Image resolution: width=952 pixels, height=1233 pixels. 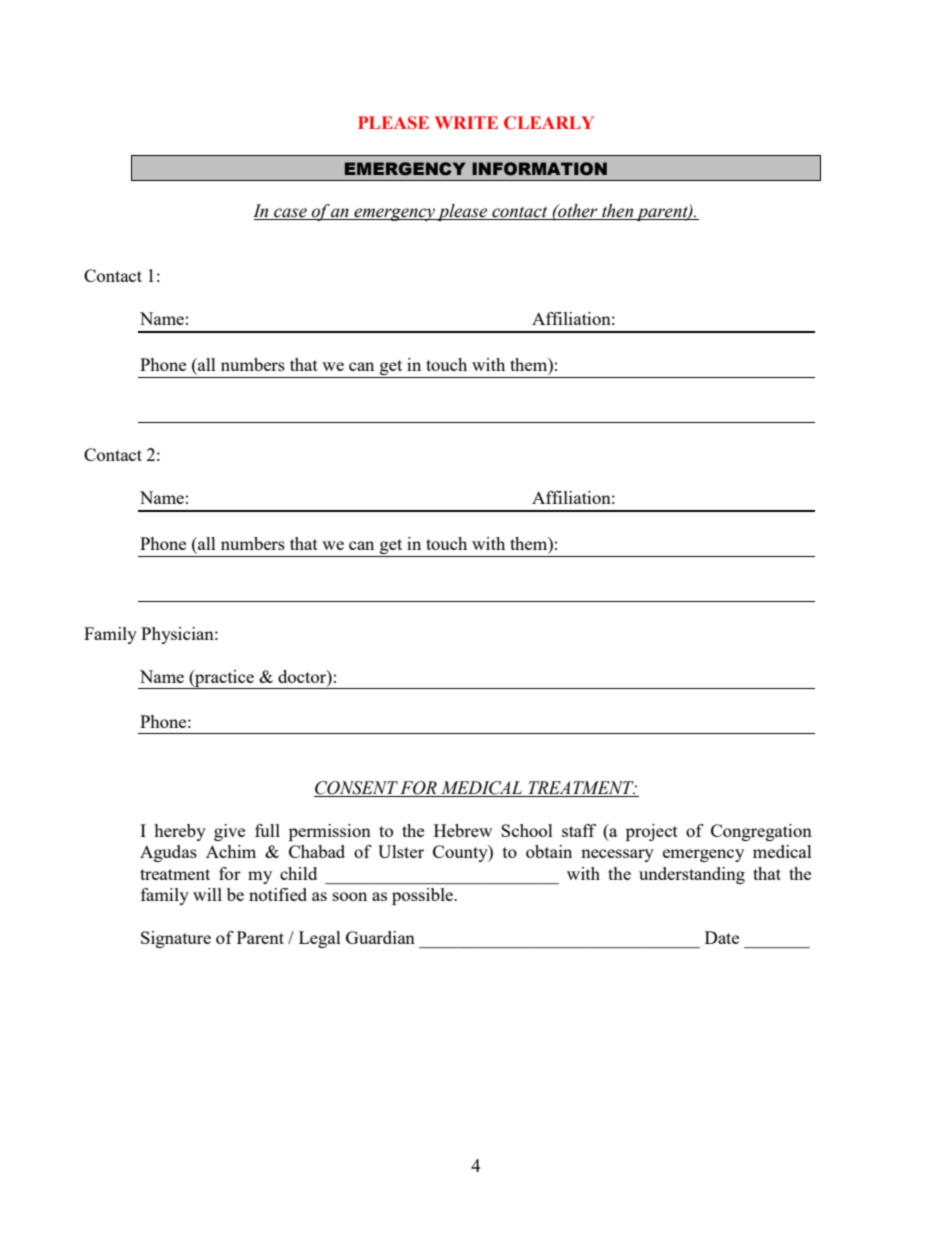 What do you see at coordinates (357, 789) in the page?
I see `CONSENT` at bounding box center [357, 789].
